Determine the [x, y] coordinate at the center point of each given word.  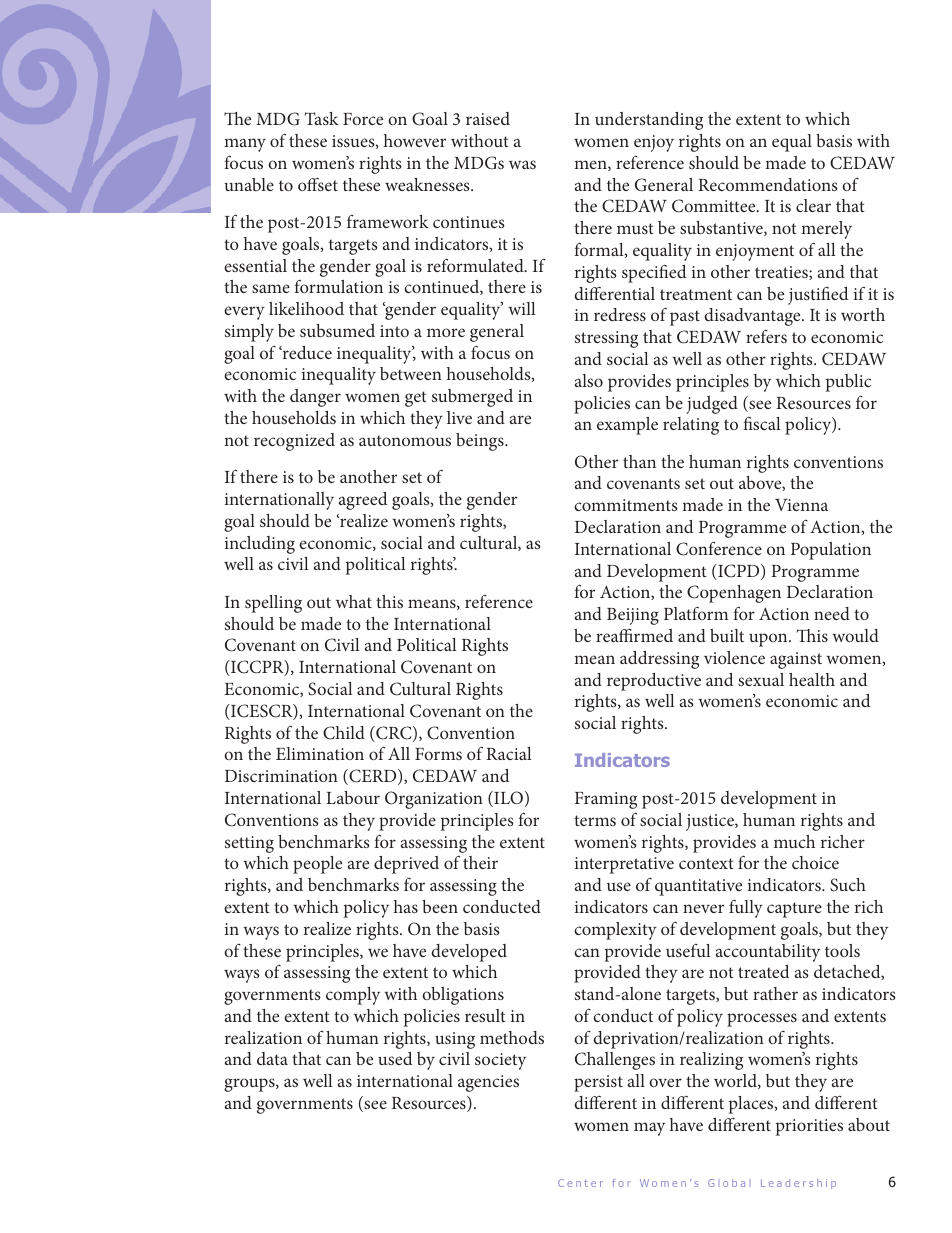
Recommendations [768, 184]
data [272, 1058]
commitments [626, 505]
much [794, 841]
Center [580, 1183]
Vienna [801, 505]
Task [322, 118]
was [522, 164]
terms [595, 820]
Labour [353, 797]
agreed [363, 501]
